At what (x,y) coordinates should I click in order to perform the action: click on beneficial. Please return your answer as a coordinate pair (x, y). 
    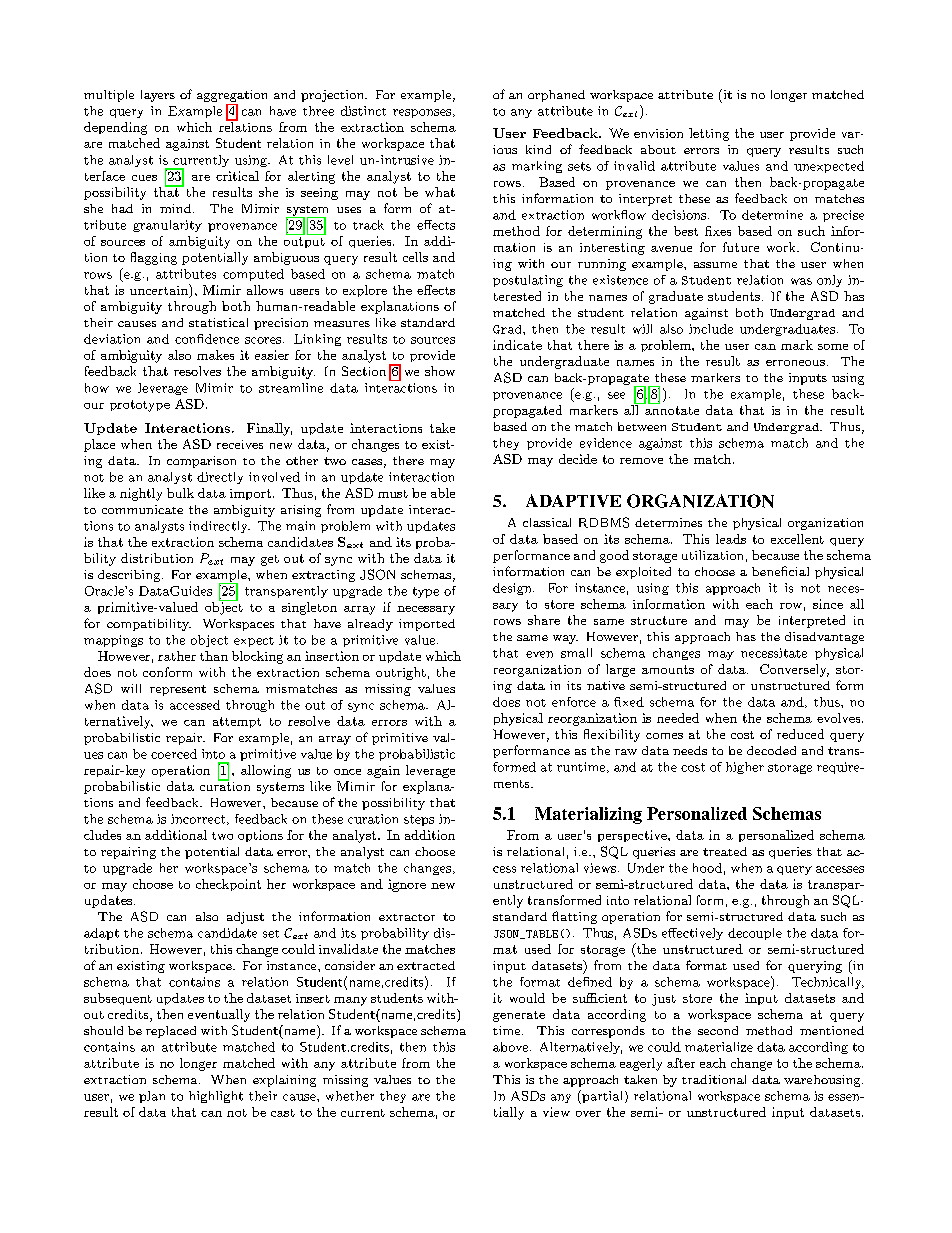
    Looking at the image, I should click on (780, 571).
